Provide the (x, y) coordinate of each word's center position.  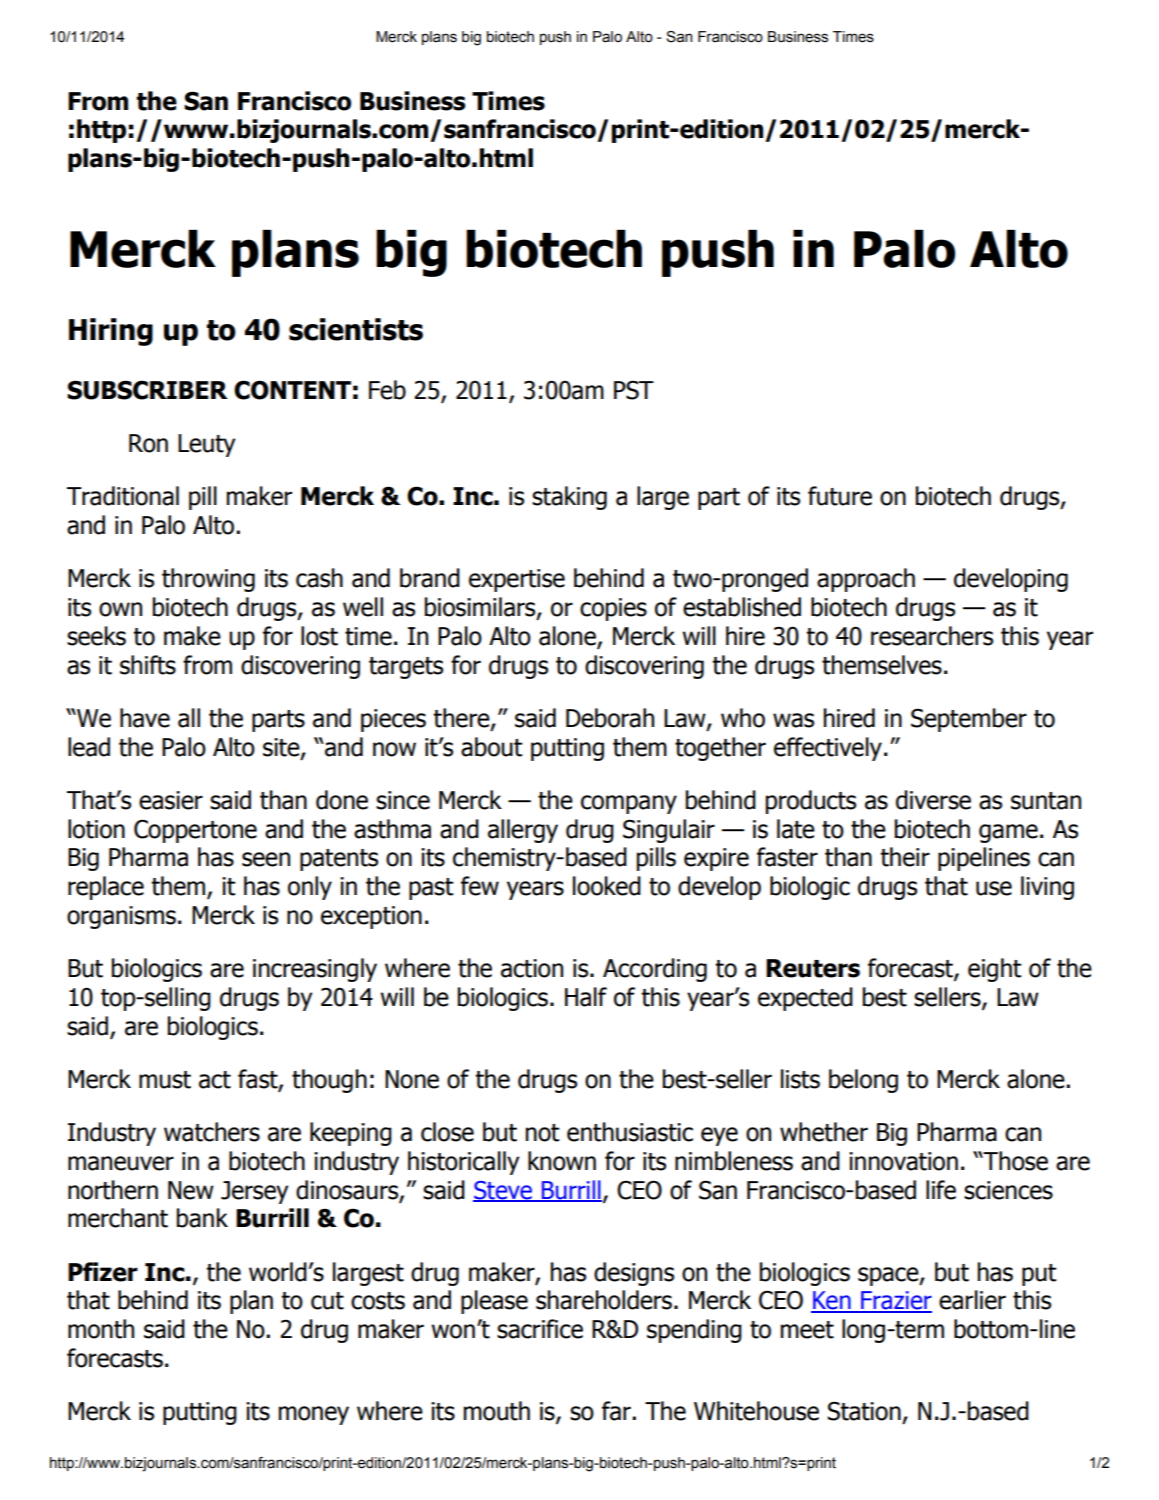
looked (607, 886)
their (905, 857)
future (840, 496)
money (314, 1415)
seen (266, 859)
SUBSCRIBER (147, 390)
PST (634, 390)
